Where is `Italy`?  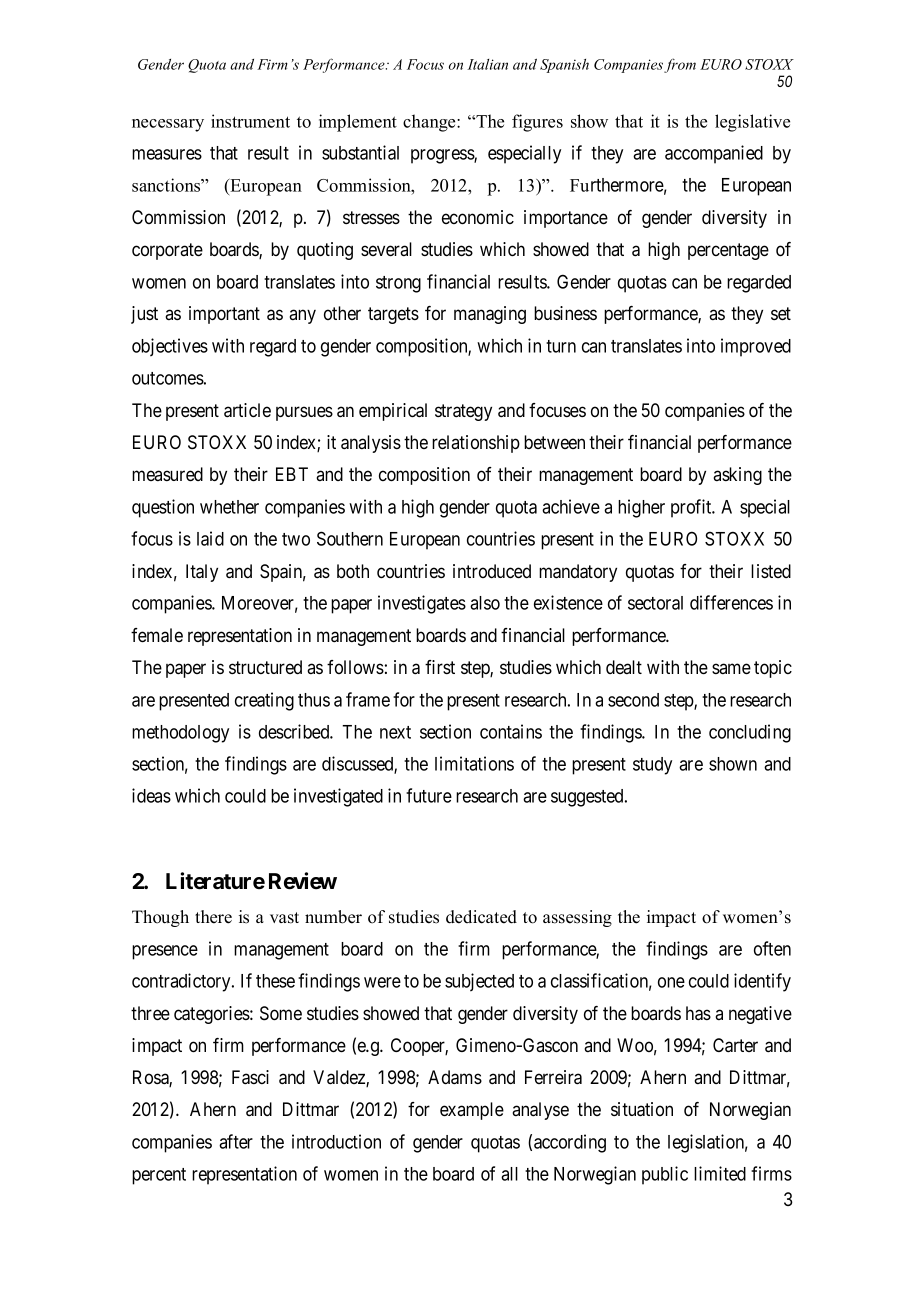 Italy is located at coordinates (202, 573).
